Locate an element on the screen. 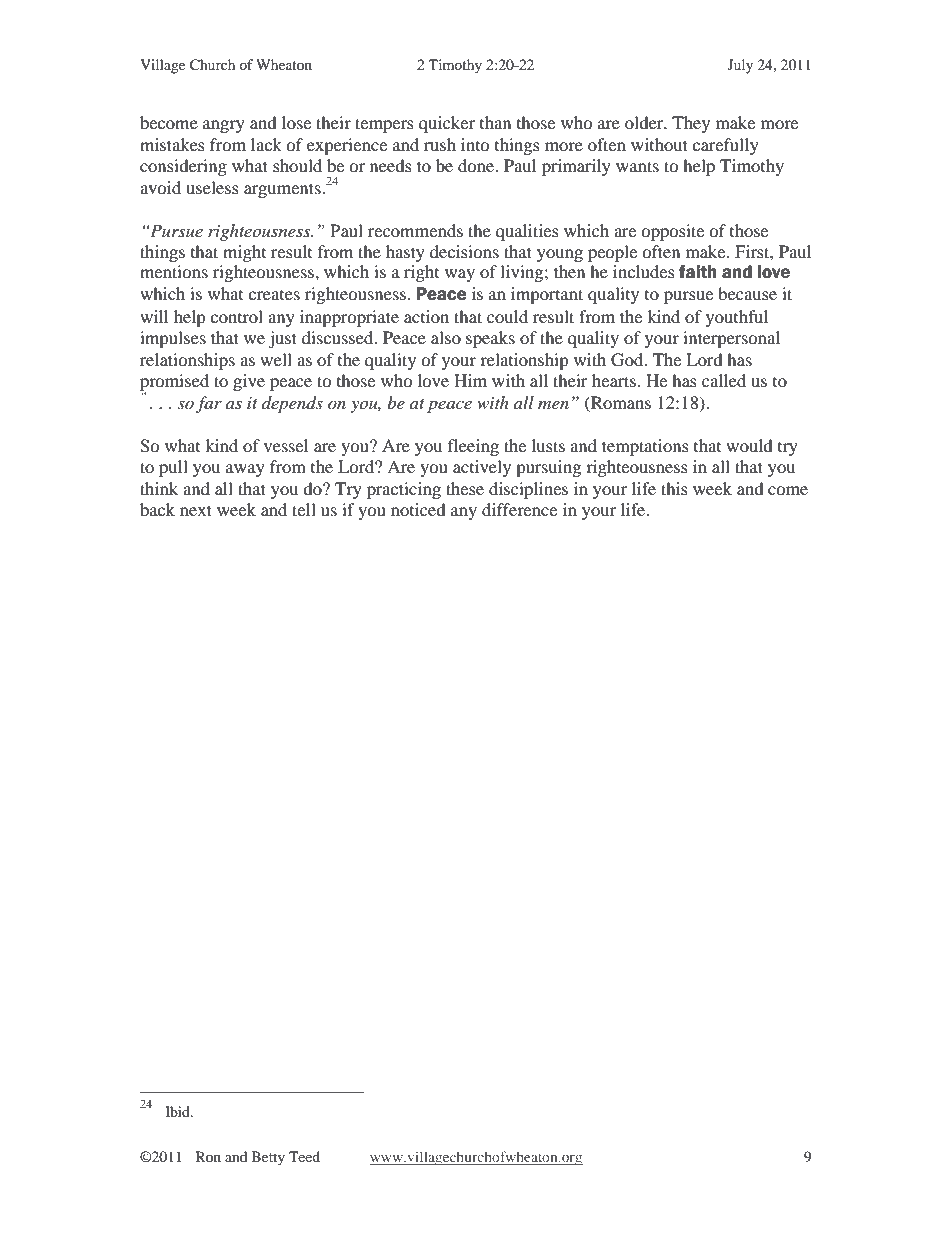  Teed is located at coordinates (304, 1156).
